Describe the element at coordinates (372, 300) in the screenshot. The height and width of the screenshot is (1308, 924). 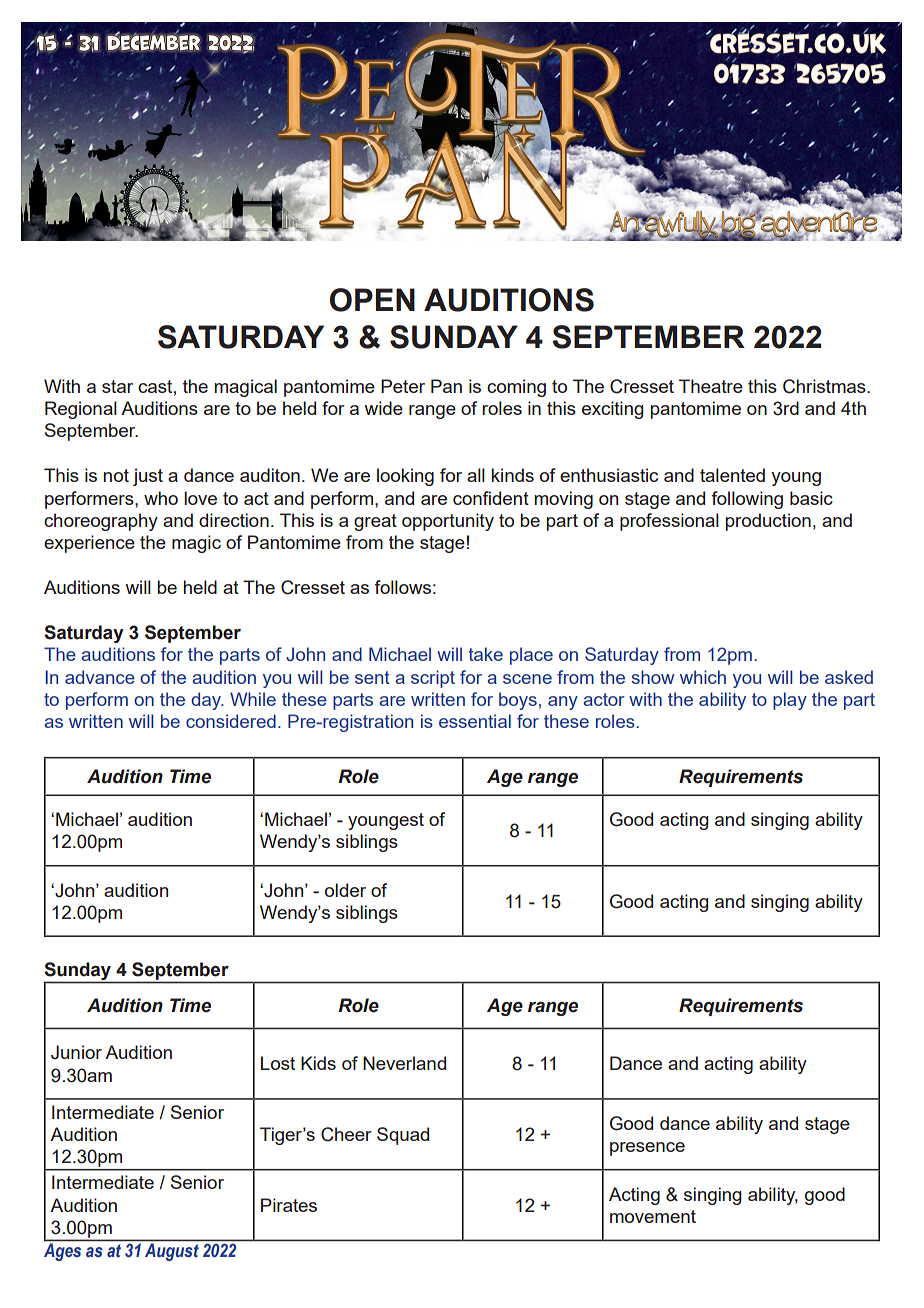
I see `OPEN` at that location.
